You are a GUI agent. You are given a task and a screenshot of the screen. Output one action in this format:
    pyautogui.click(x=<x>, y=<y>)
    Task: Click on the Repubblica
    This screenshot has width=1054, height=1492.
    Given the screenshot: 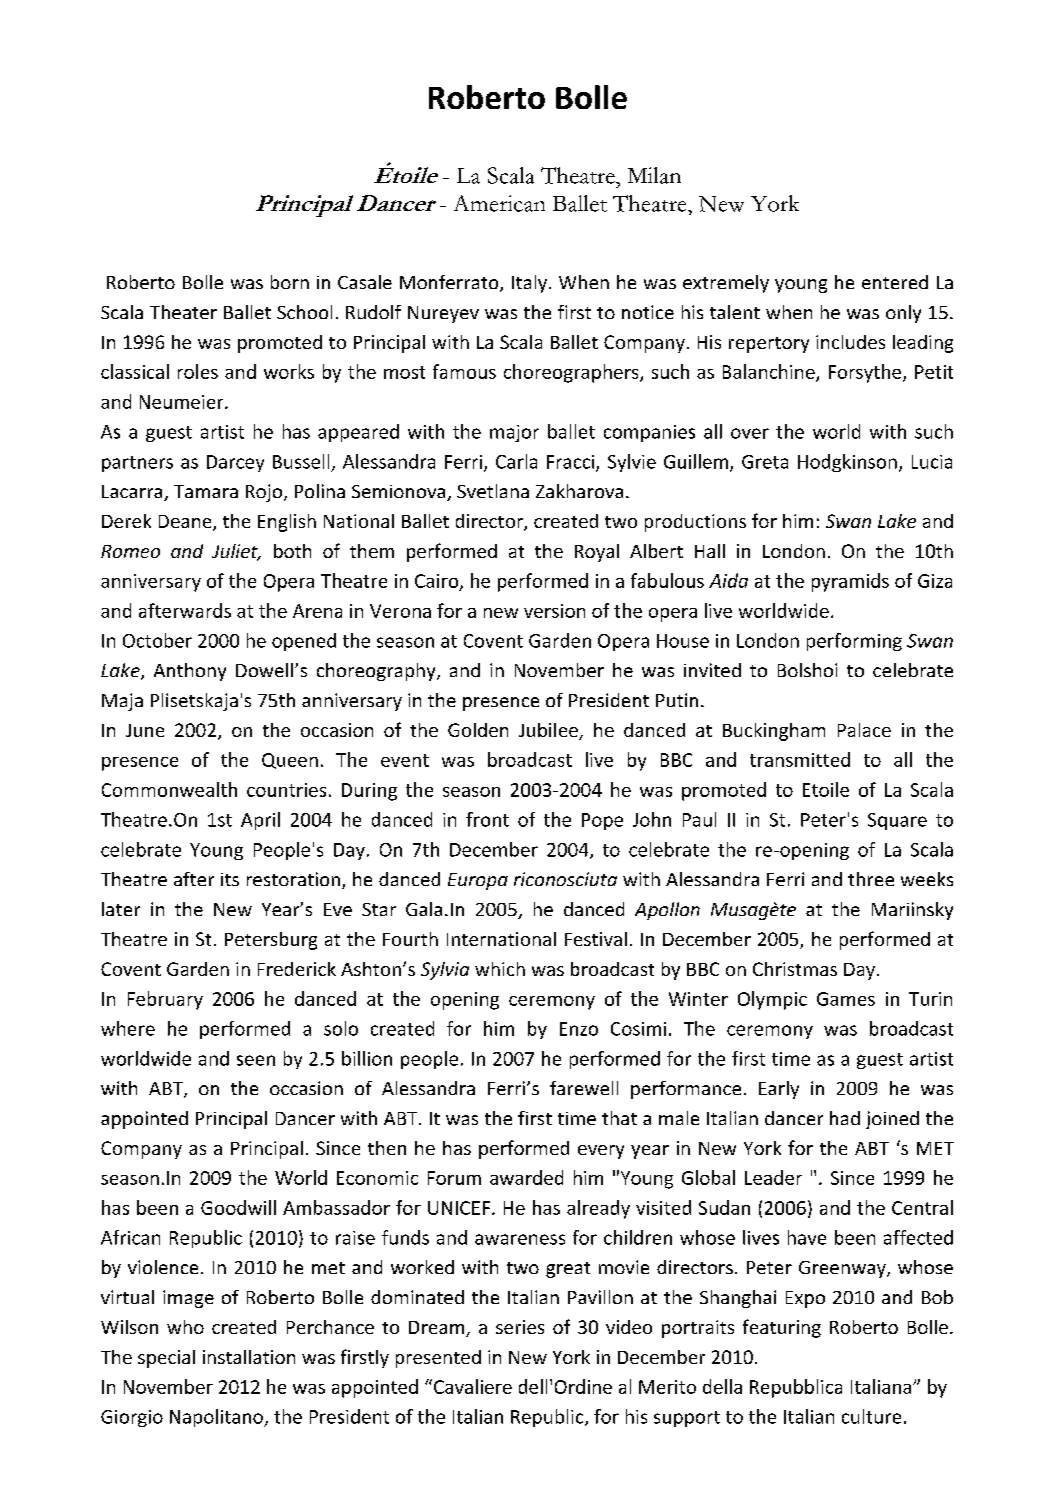 What is the action you would take?
    pyautogui.click(x=796, y=1388)
